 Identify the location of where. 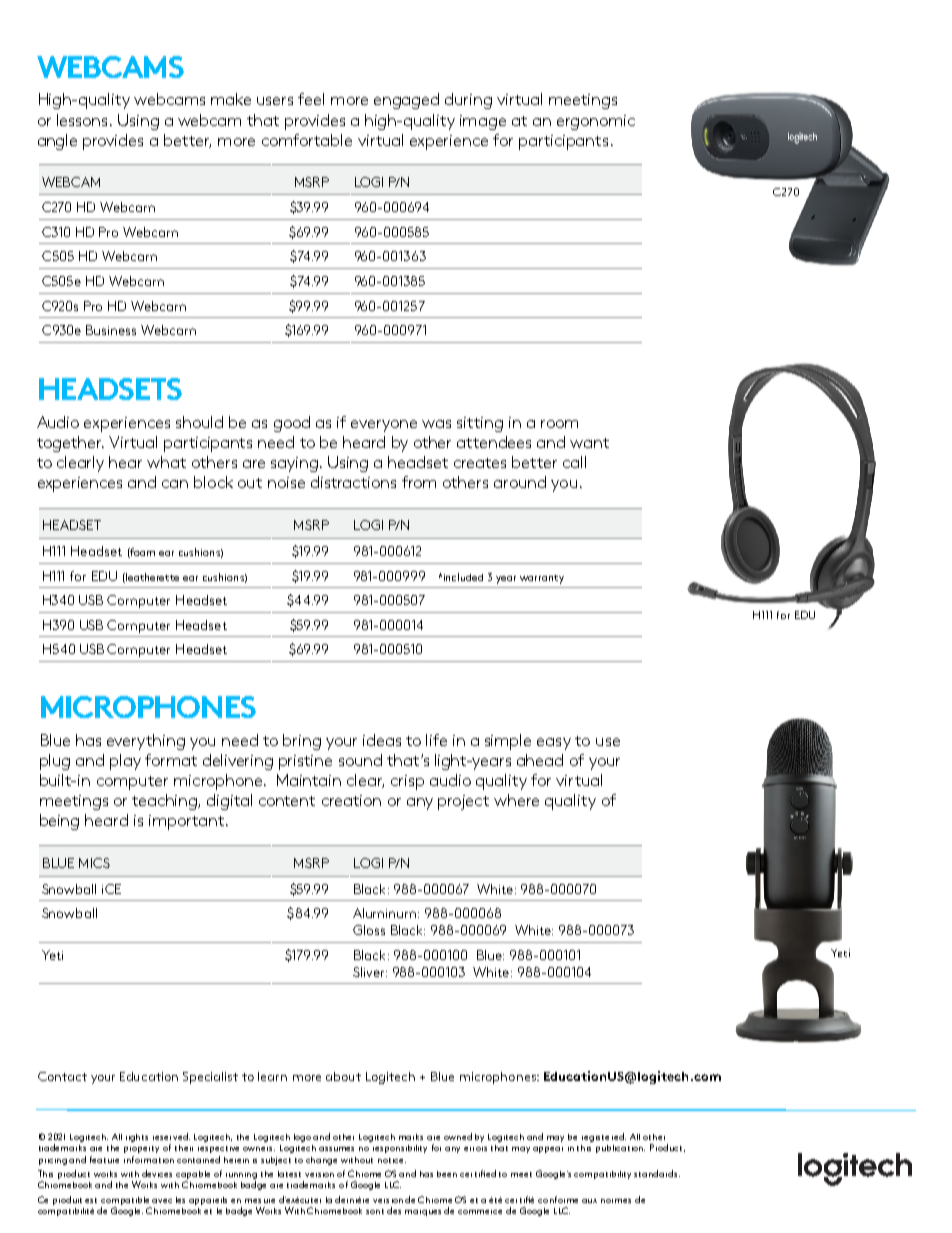
(516, 800).
